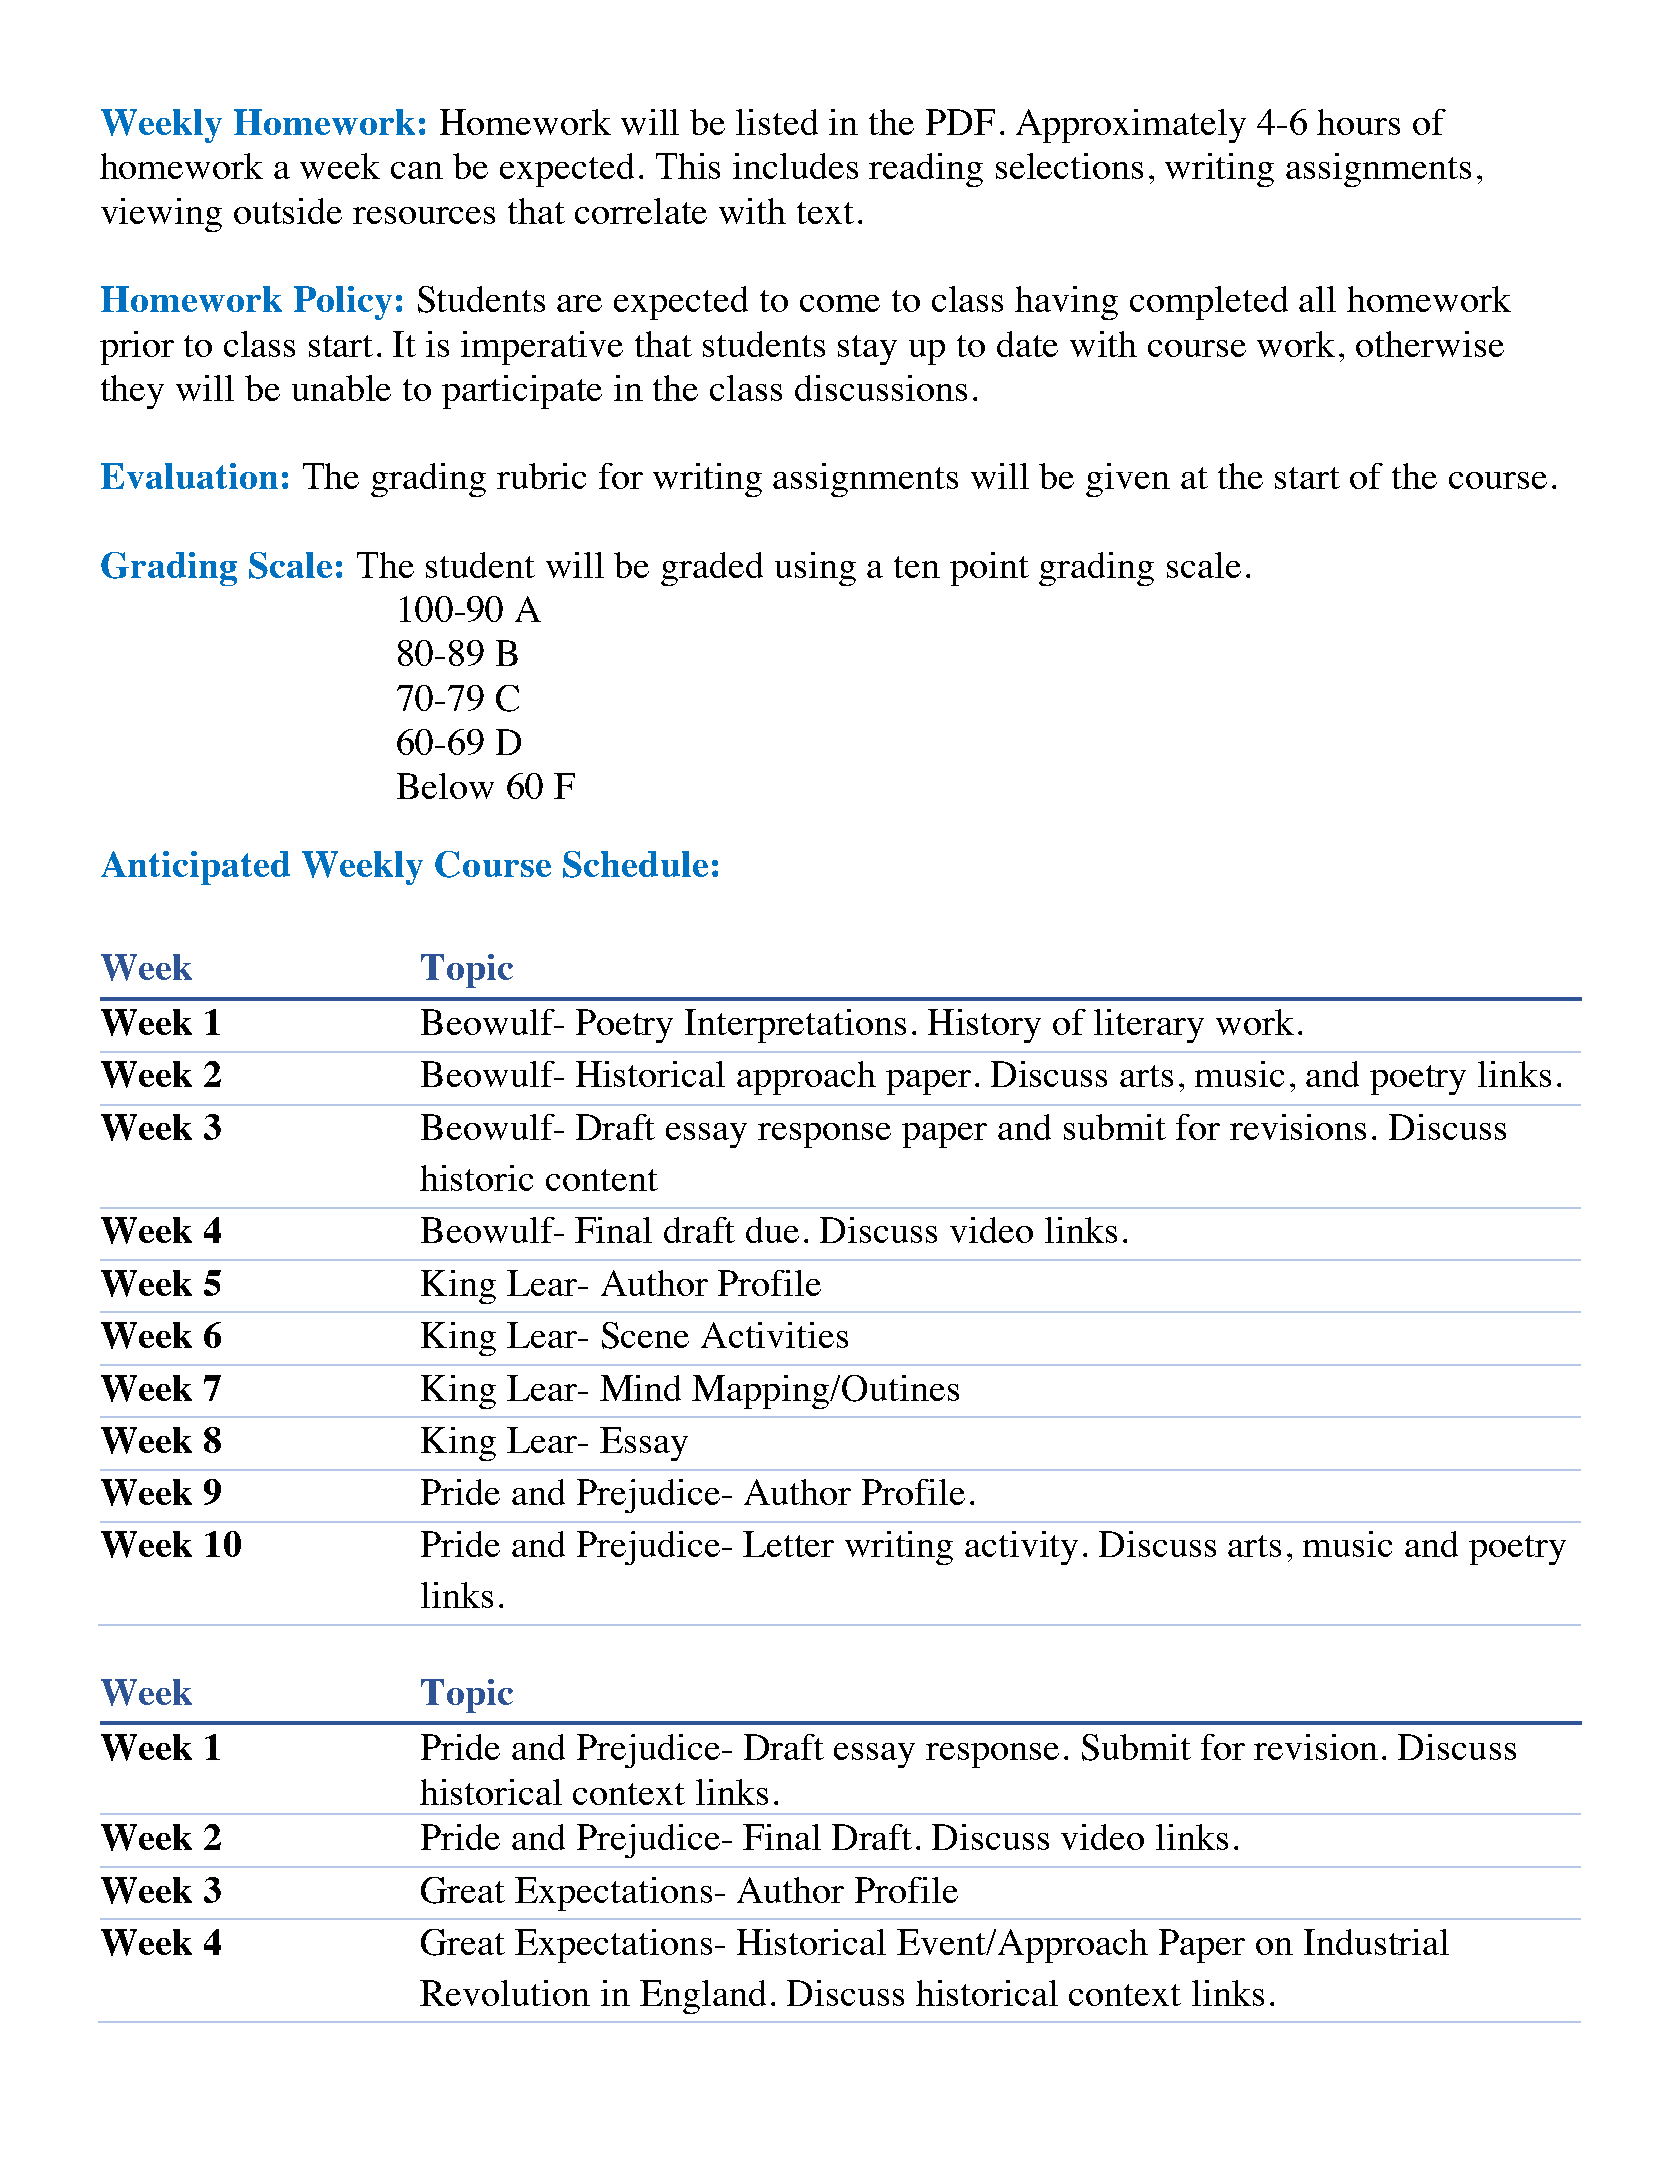 The image size is (1678, 2171). I want to click on outside, so click(288, 211).
